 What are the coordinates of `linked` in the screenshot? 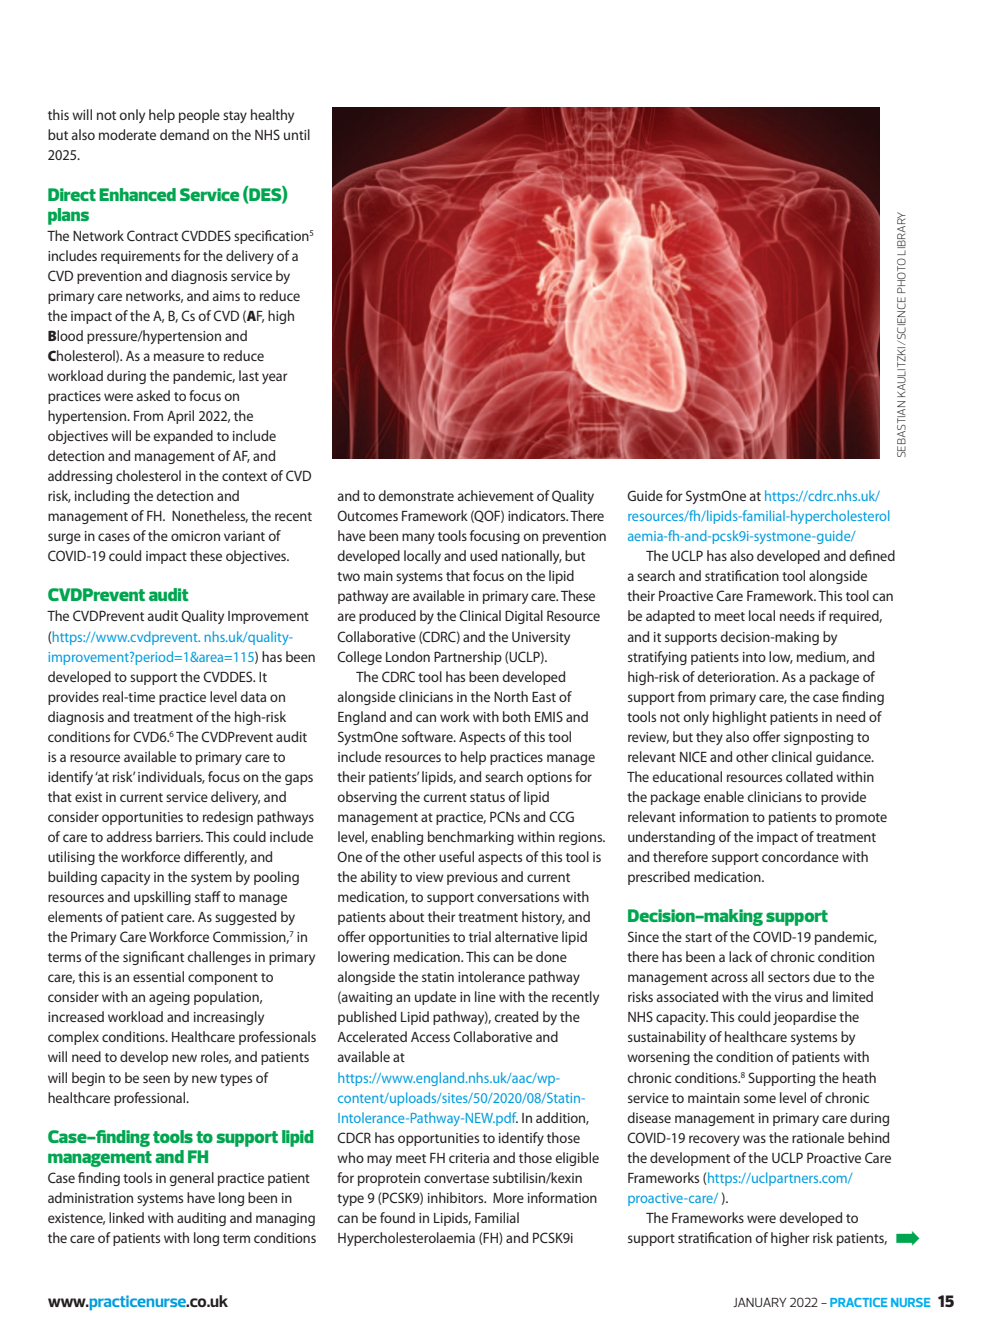 It's located at (126, 1217).
